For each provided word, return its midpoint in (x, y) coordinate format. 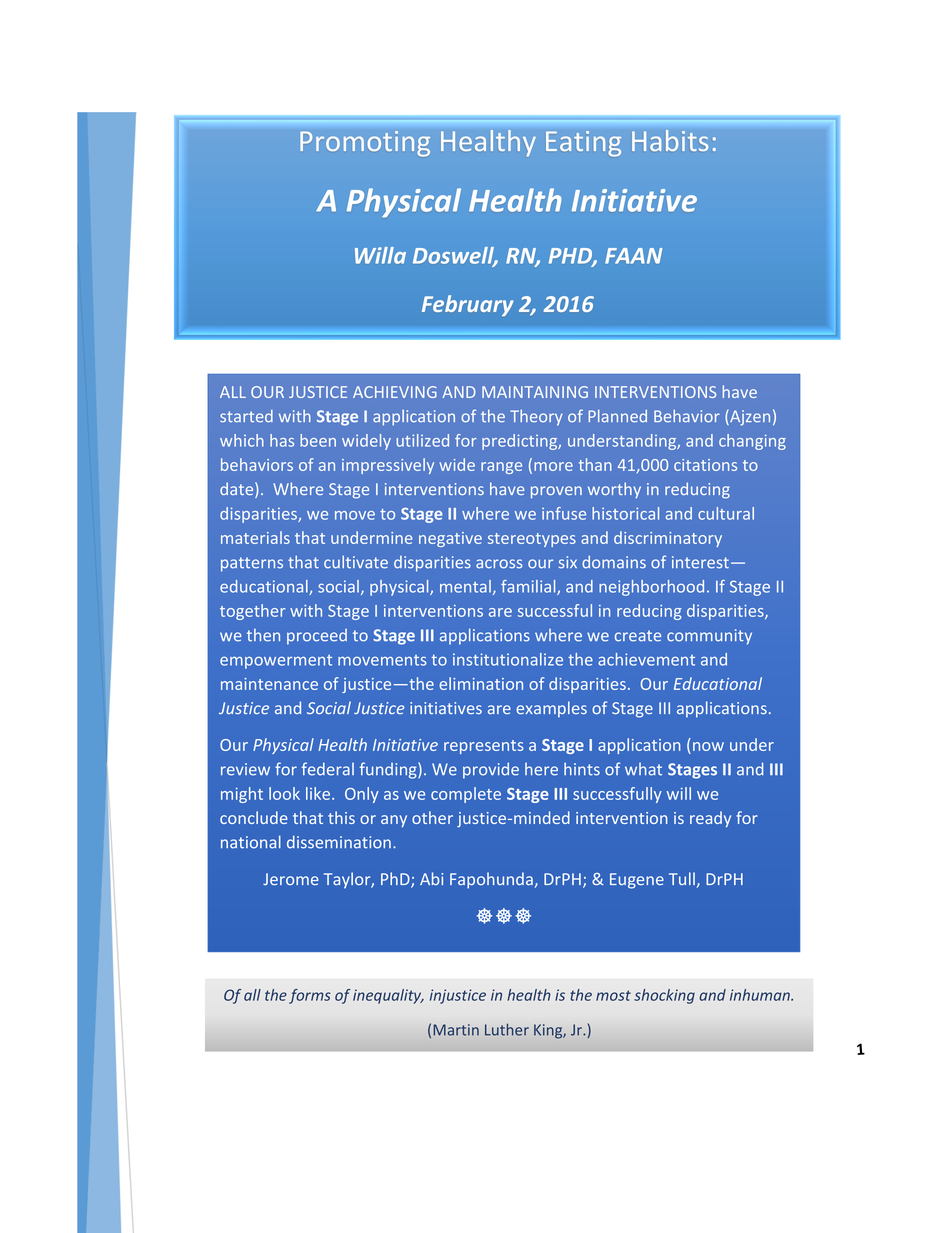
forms (310, 996)
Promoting (365, 143)
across (499, 564)
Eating (583, 143)
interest (700, 562)
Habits (670, 140)
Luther (507, 1030)
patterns (252, 564)
